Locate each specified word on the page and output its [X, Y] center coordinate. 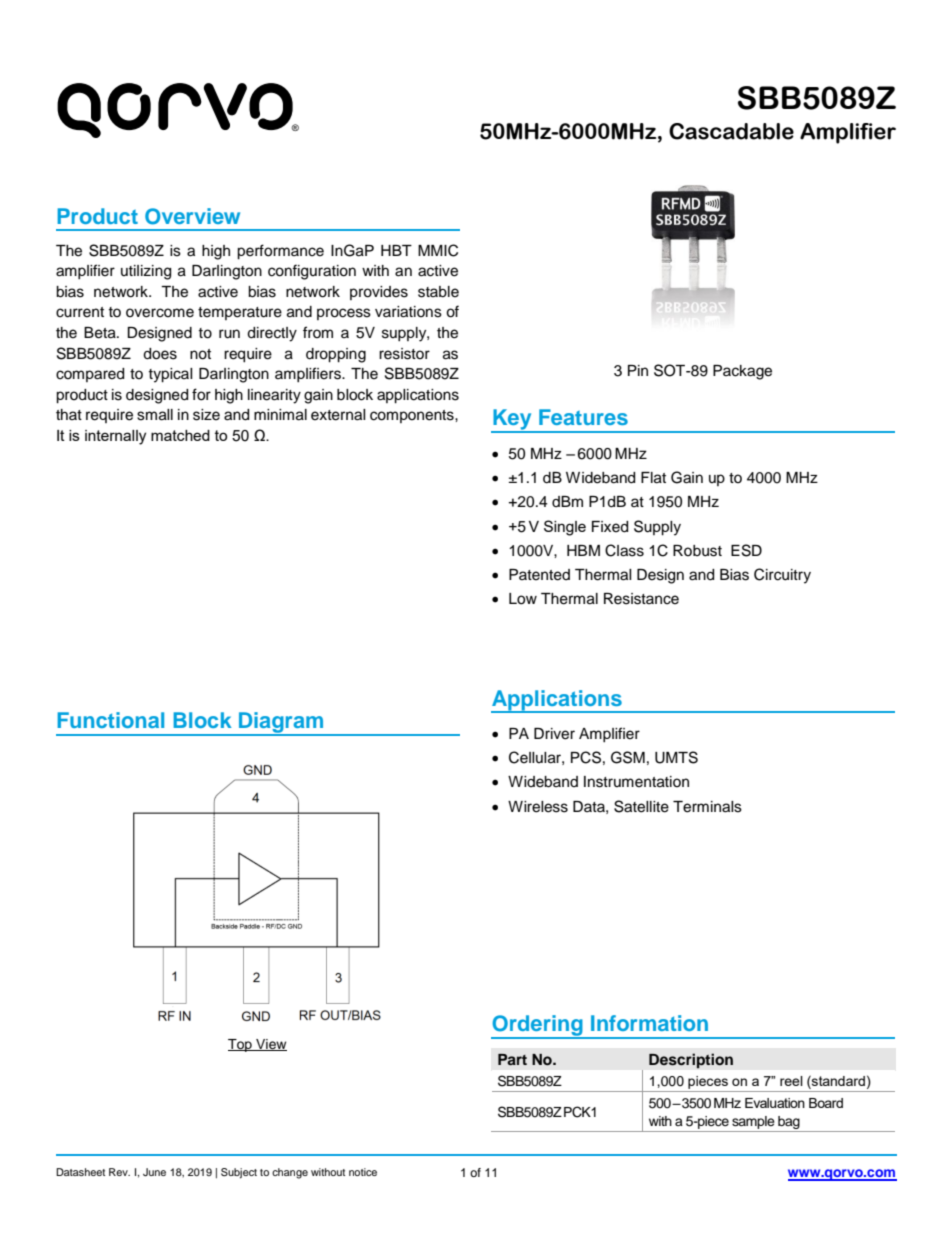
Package [742, 372]
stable [438, 292]
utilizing [146, 272]
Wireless [538, 807]
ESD [746, 550]
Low [523, 599]
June [154, 1172]
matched [180, 435]
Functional [110, 720]
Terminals [707, 807]
